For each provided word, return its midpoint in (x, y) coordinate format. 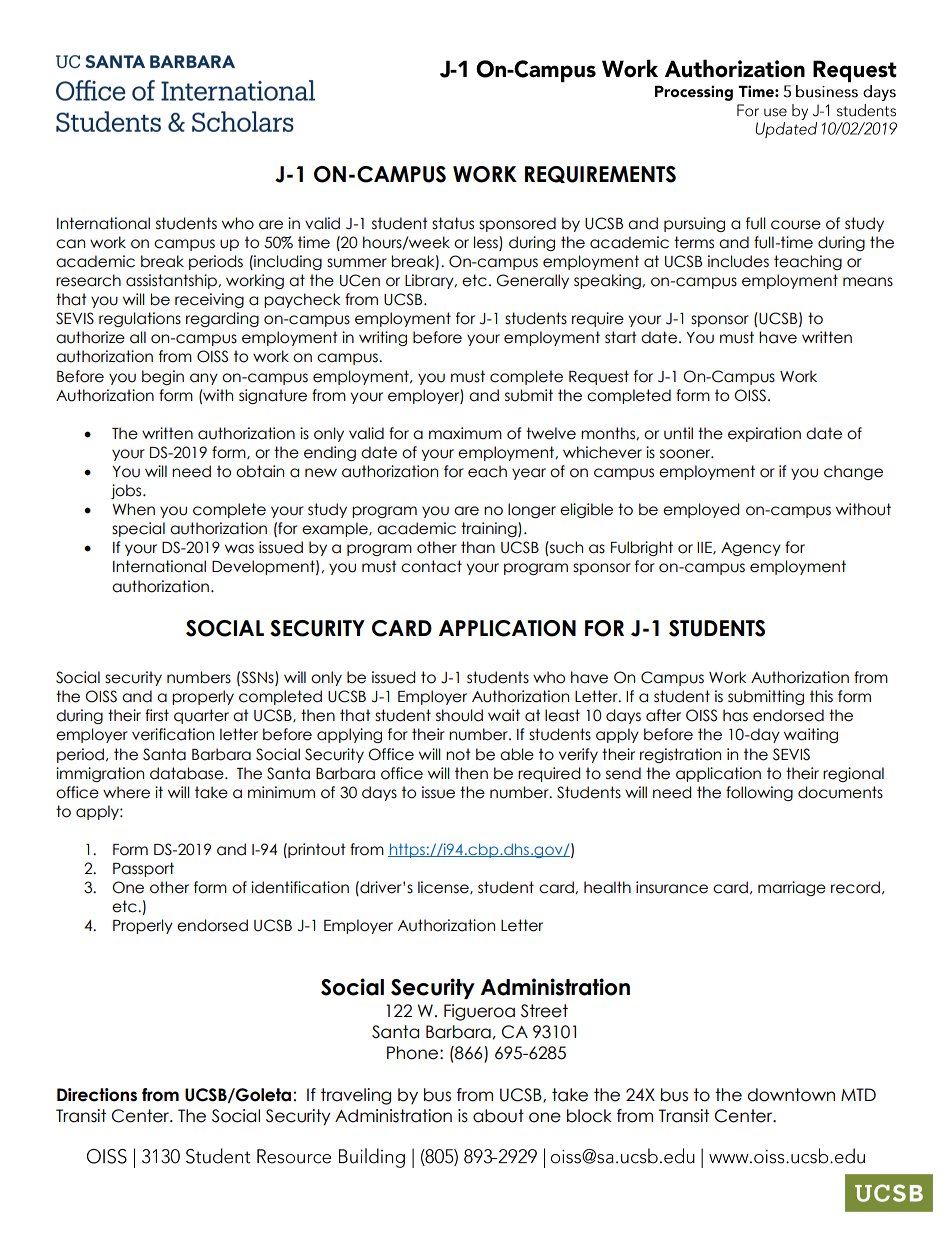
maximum (465, 433)
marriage (792, 888)
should (459, 715)
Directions (97, 1095)
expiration (764, 434)
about (498, 1116)
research (88, 280)
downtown (791, 1095)
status (453, 223)
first (157, 715)
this (821, 696)
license (444, 888)
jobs (127, 491)
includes (738, 261)
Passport (143, 869)
